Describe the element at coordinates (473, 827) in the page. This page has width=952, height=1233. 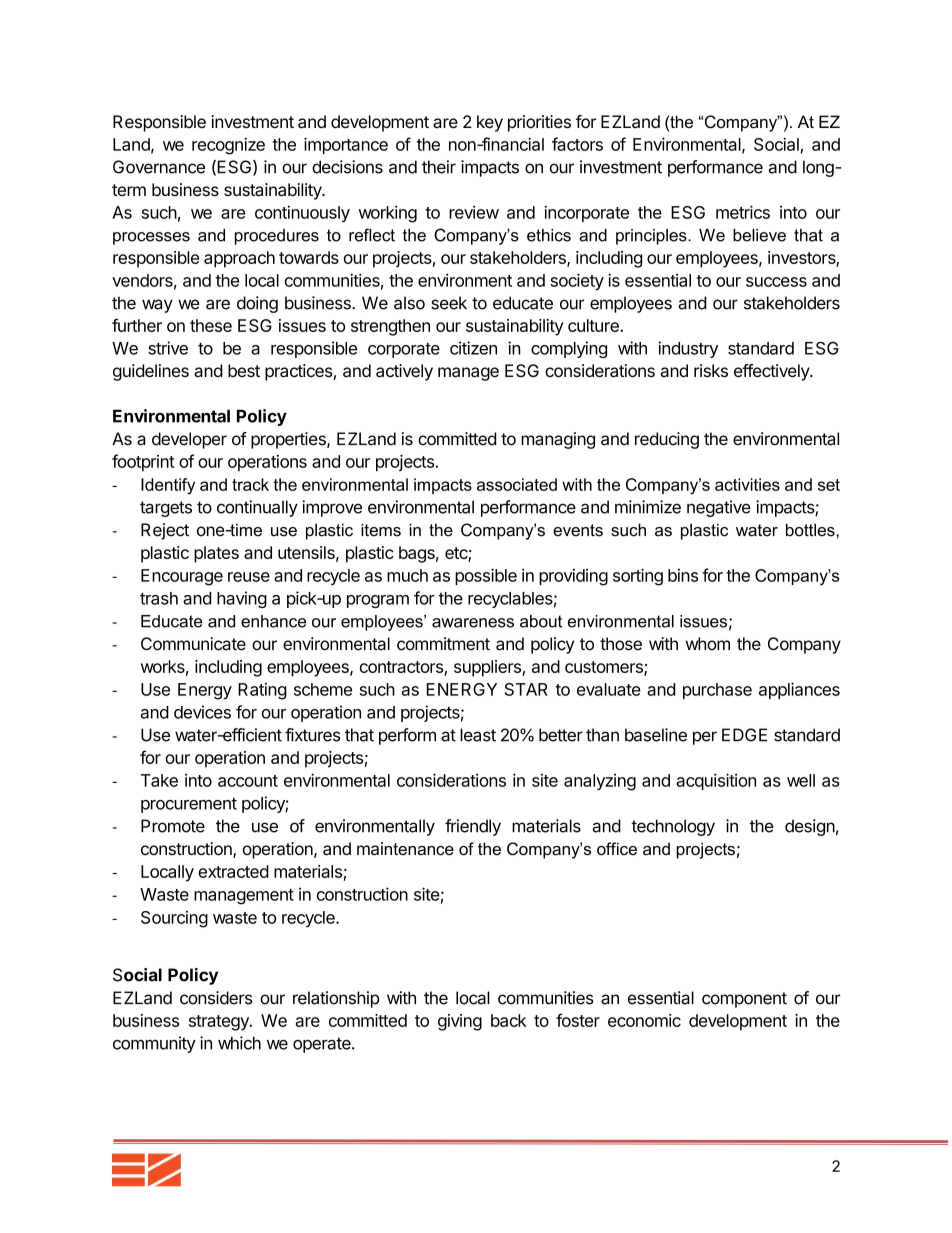
I see `friendly` at that location.
